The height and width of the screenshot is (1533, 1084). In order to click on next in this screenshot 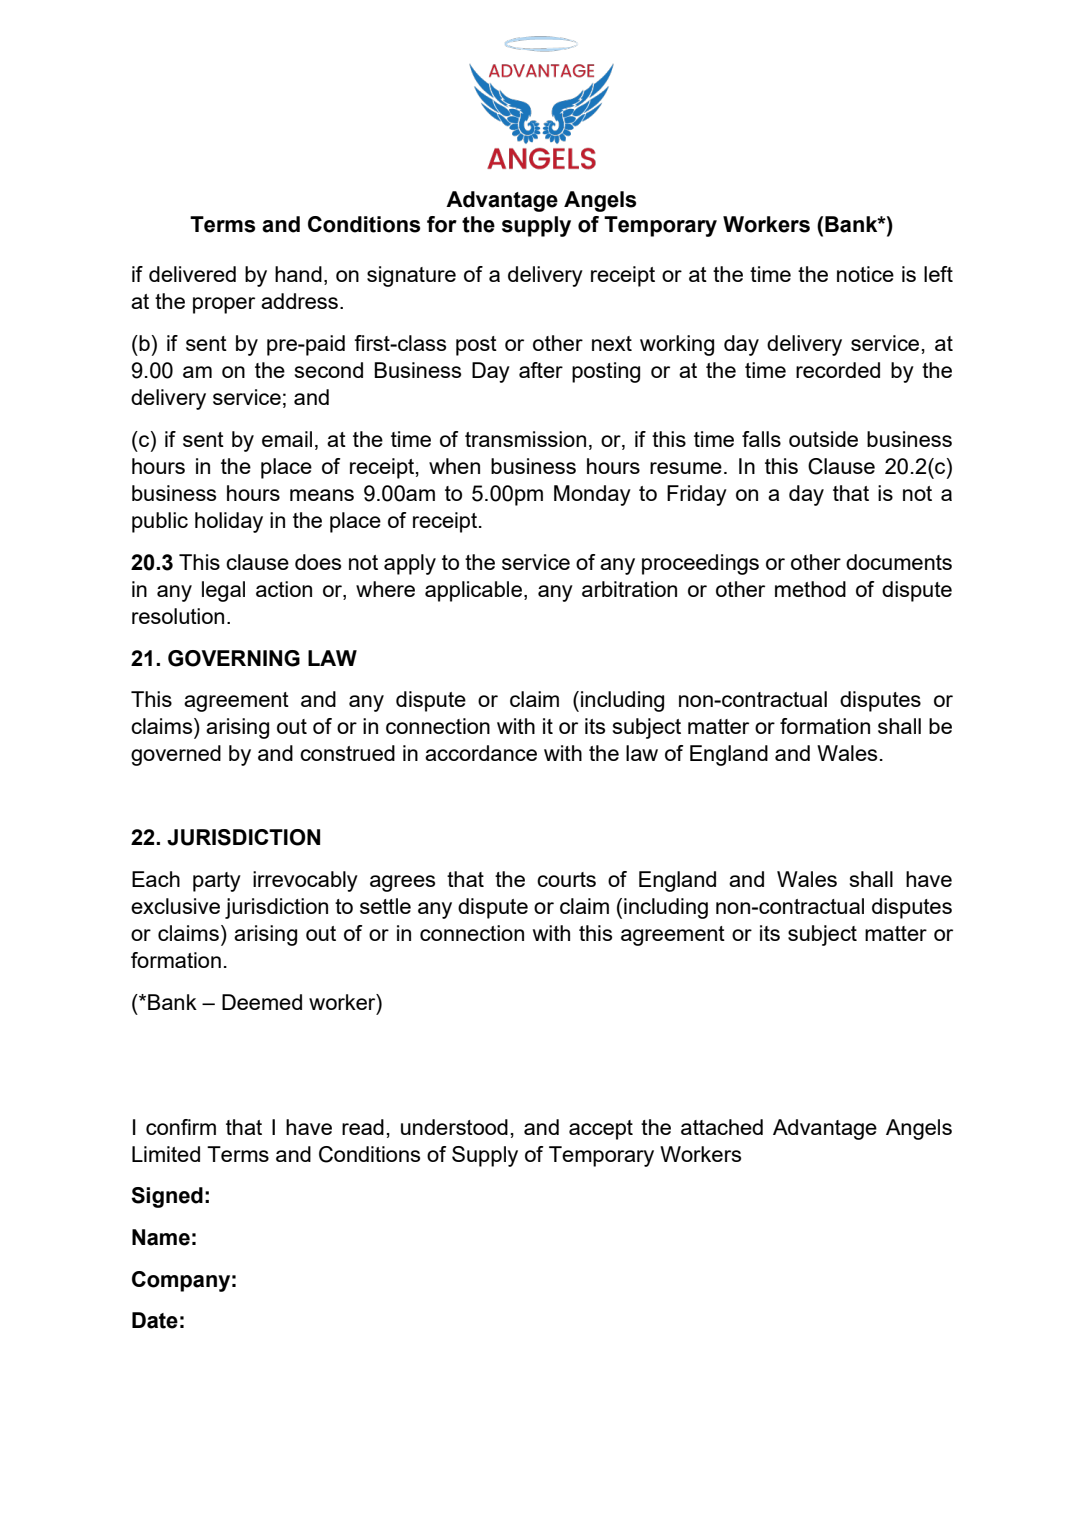, I will do `click(612, 343)`.
